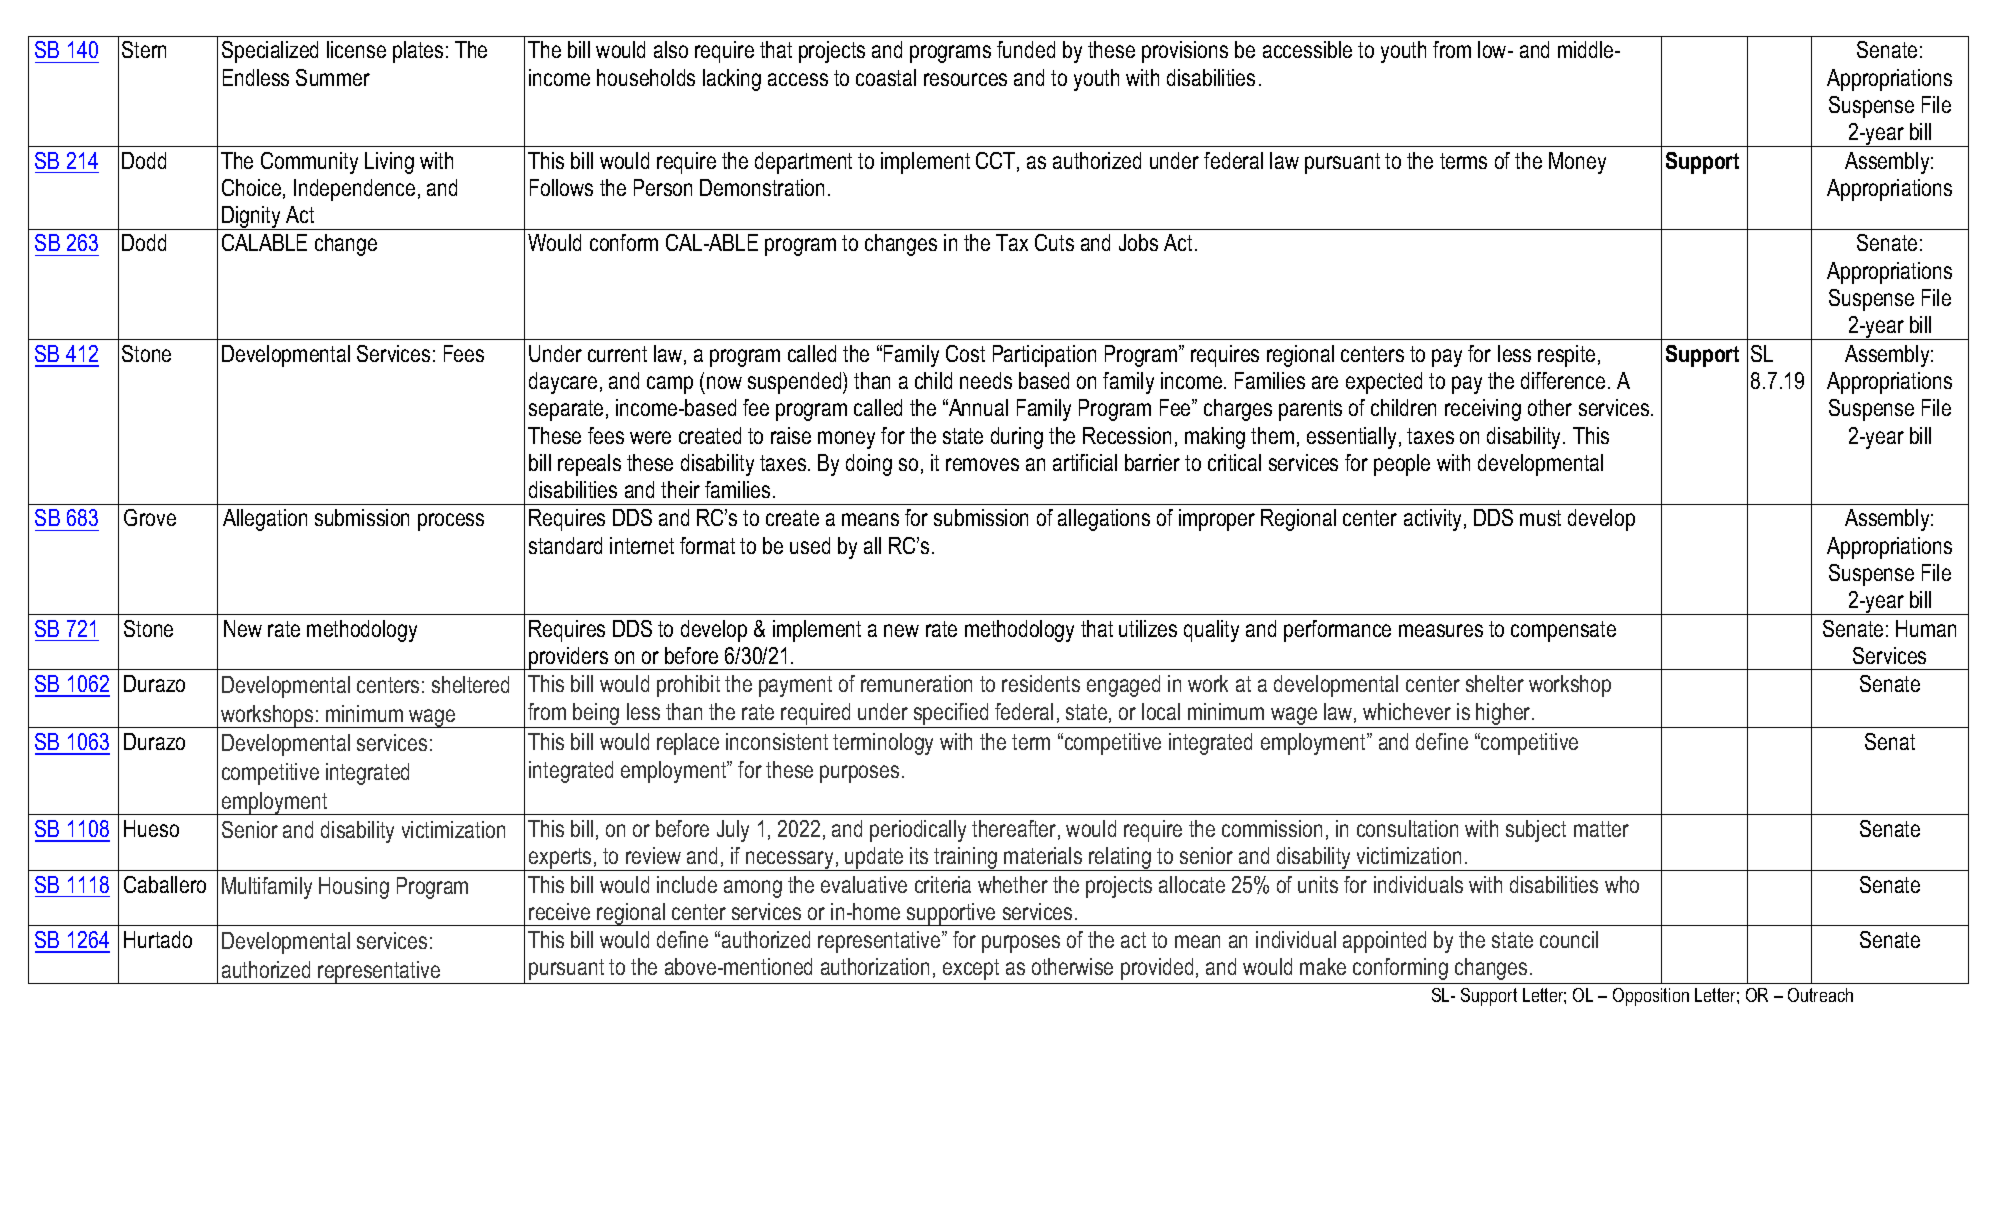 This document has width=1997, height=1213. What do you see at coordinates (971, 969) in the document?
I see `except` at bounding box center [971, 969].
